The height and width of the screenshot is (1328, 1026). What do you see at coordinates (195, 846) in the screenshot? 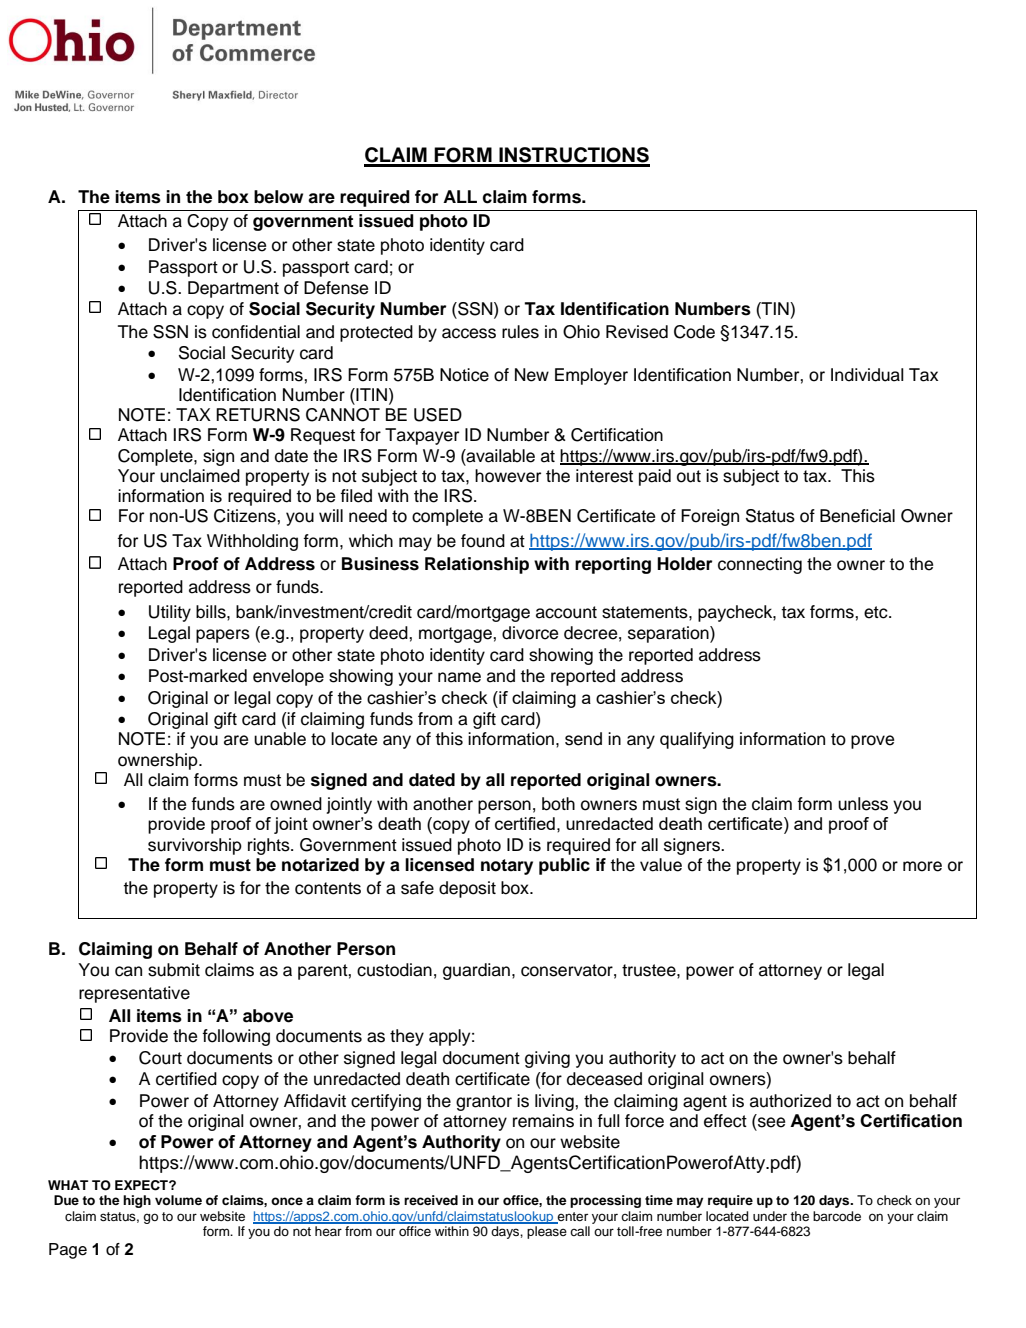
I see `survivorship` at bounding box center [195, 846].
